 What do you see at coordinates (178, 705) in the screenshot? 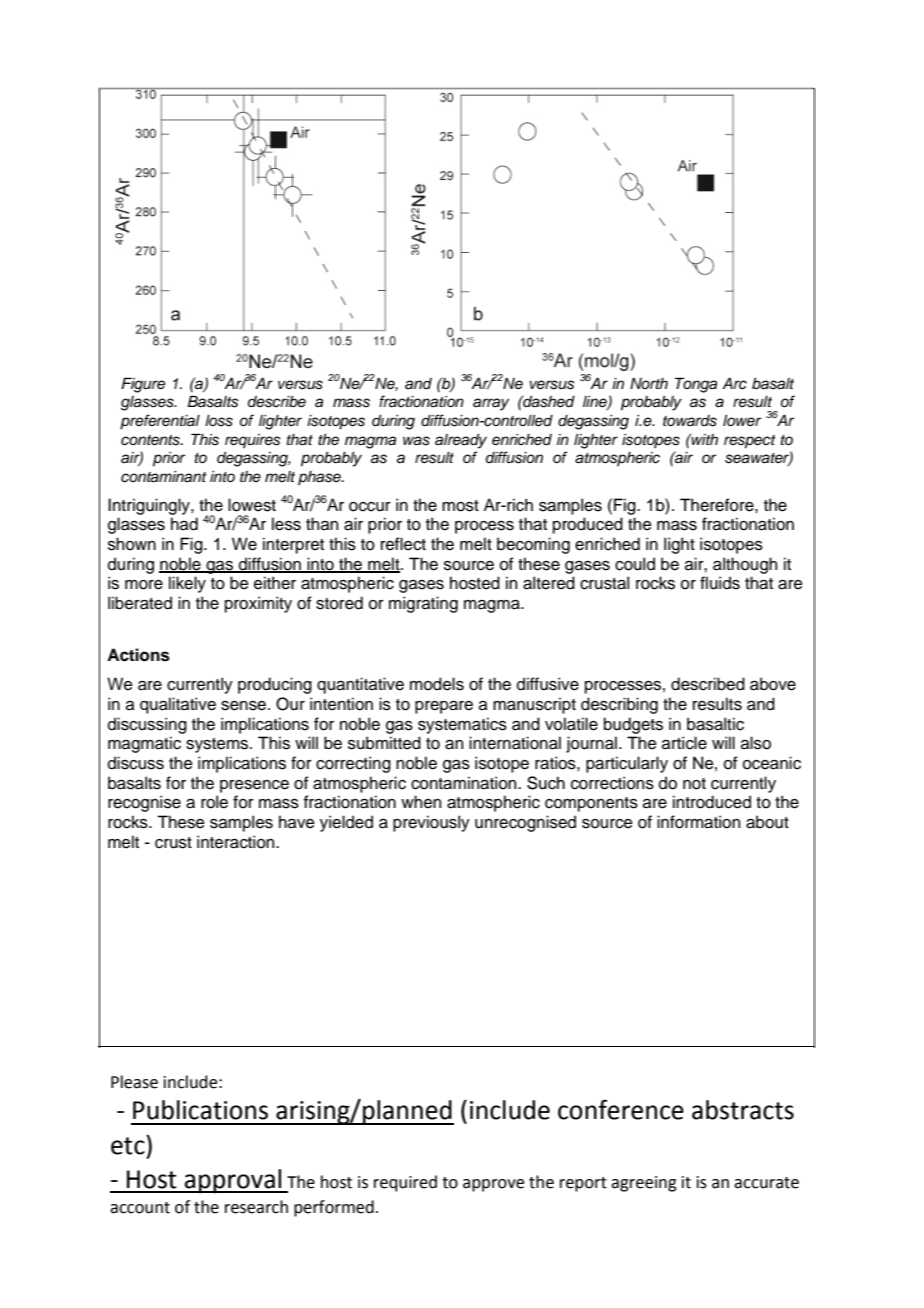
I see `qualitative` at bounding box center [178, 705].
